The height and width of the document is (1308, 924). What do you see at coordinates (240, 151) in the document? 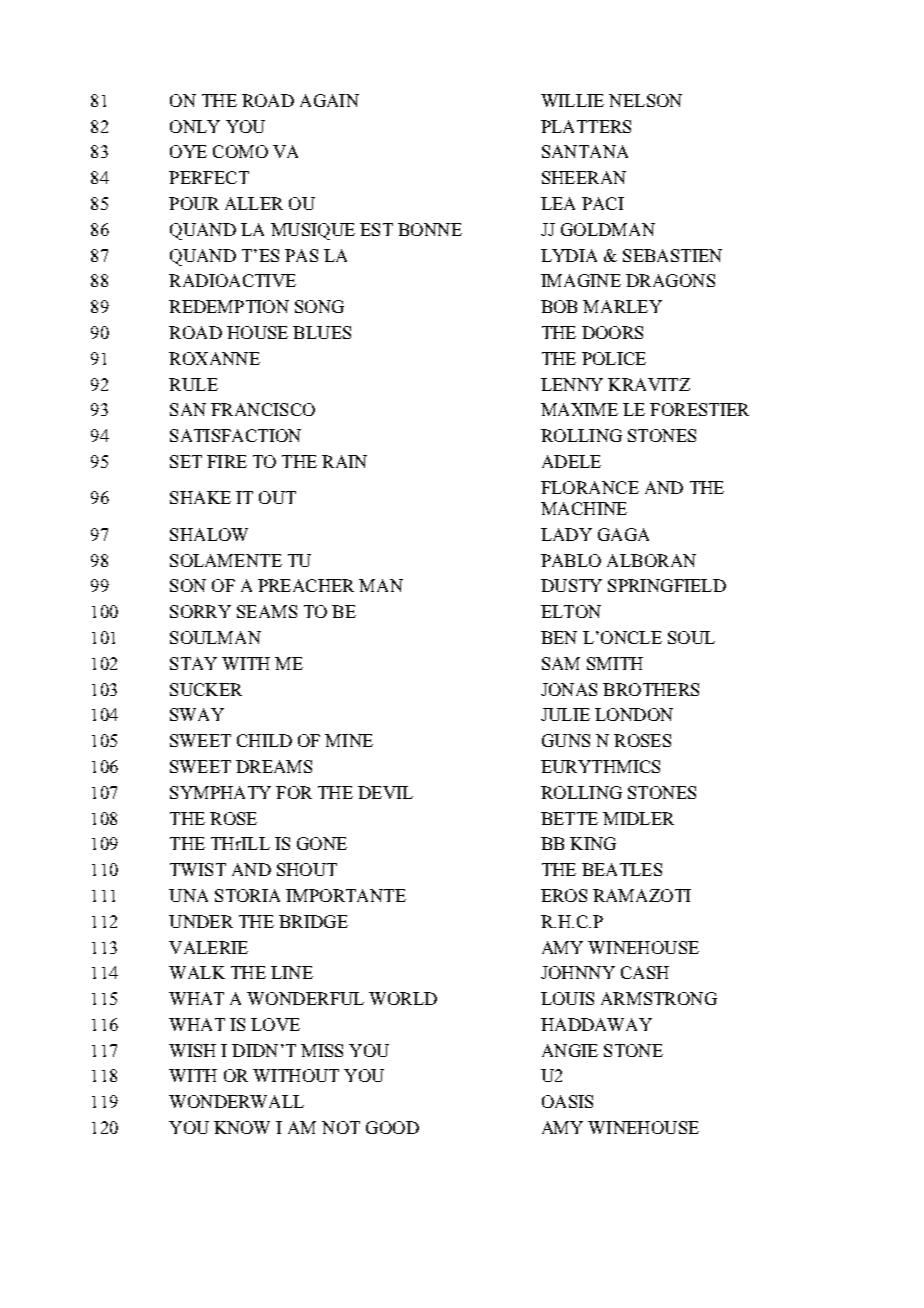
I see `COMO` at bounding box center [240, 151].
